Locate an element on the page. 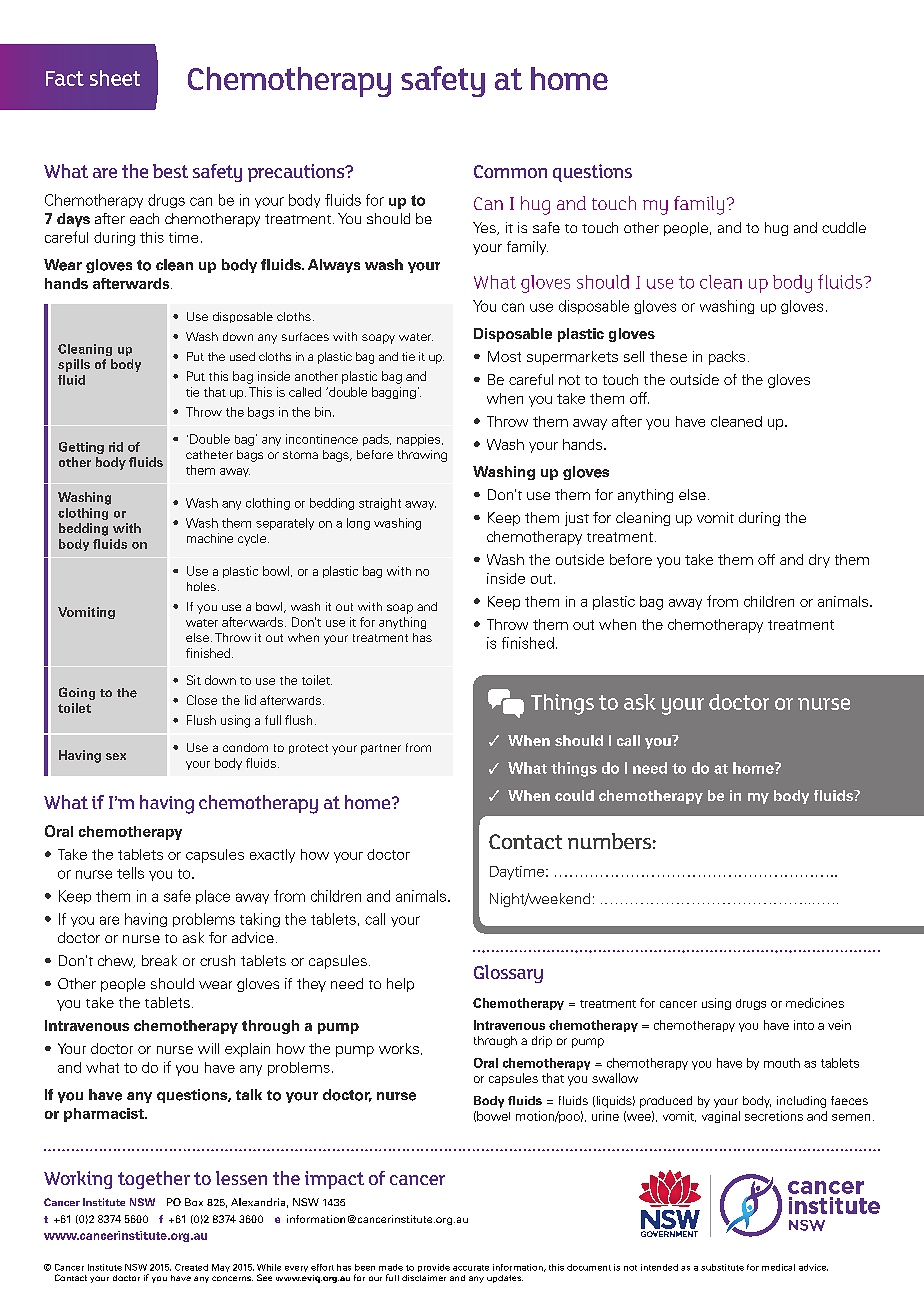  medical is located at coordinates (778, 1267).
